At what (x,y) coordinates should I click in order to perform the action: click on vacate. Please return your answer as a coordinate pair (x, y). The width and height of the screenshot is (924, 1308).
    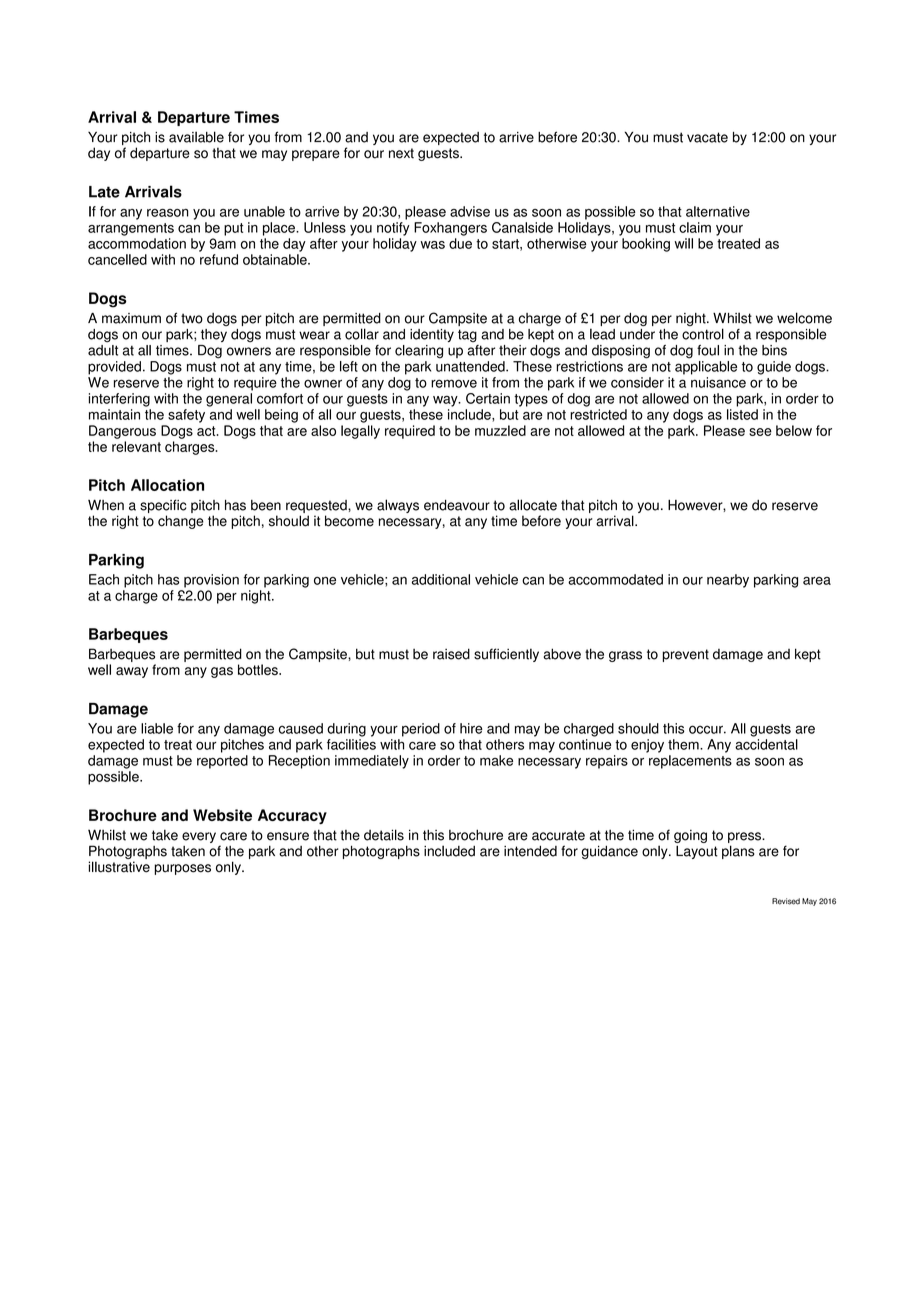
    Looking at the image, I should click on (707, 137).
